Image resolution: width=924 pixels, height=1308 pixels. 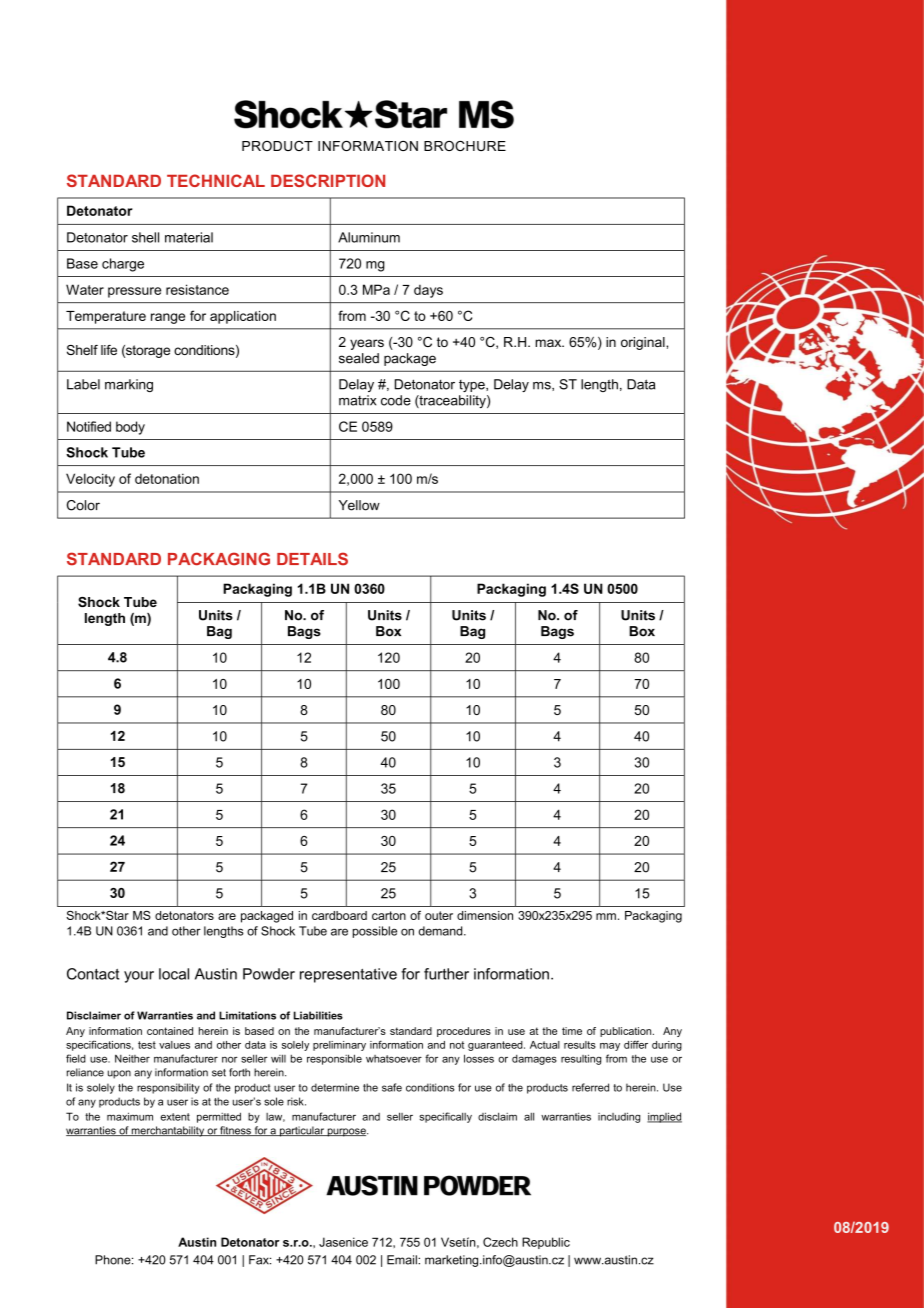 I want to click on detonation, so click(x=167, y=478).
